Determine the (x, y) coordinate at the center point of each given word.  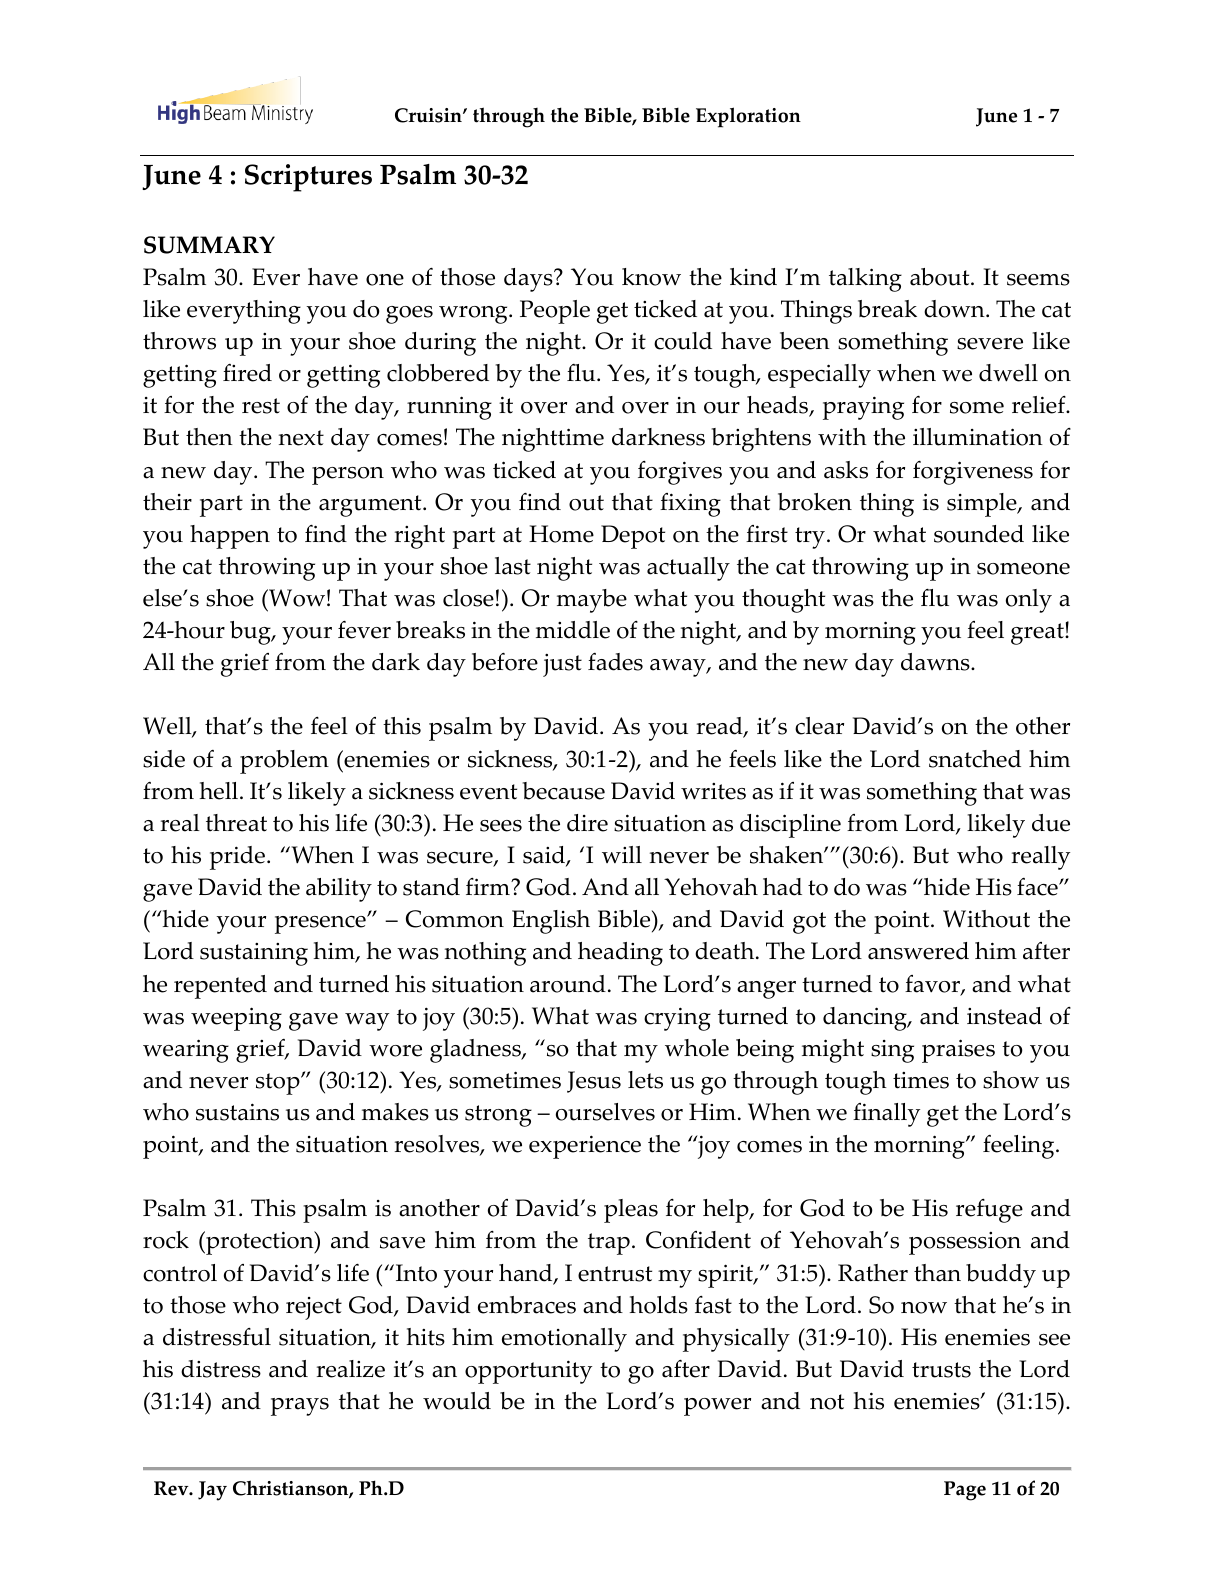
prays (300, 1407)
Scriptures (308, 178)
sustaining (254, 954)
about (941, 277)
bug (251, 633)
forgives (680, 473)
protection (260, 1243)
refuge (989, 1211)
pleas (631, 1211)
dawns (936, 662)
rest (261, 406)
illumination (978, 437)
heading (620, 954)
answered (918, 951)
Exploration (748, 117)
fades (615, 662)
